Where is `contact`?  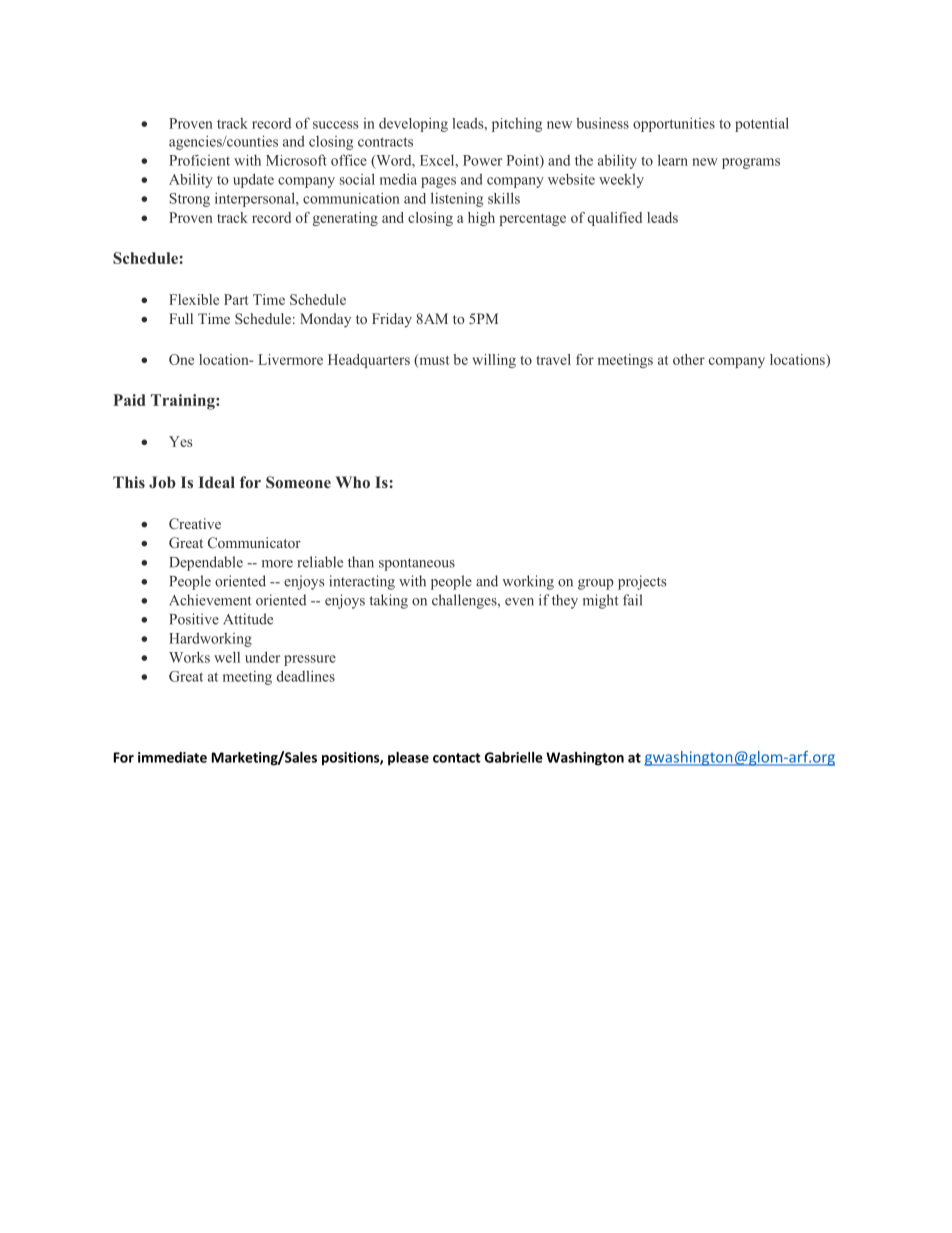
contact is located at coordinates (457, 758).
